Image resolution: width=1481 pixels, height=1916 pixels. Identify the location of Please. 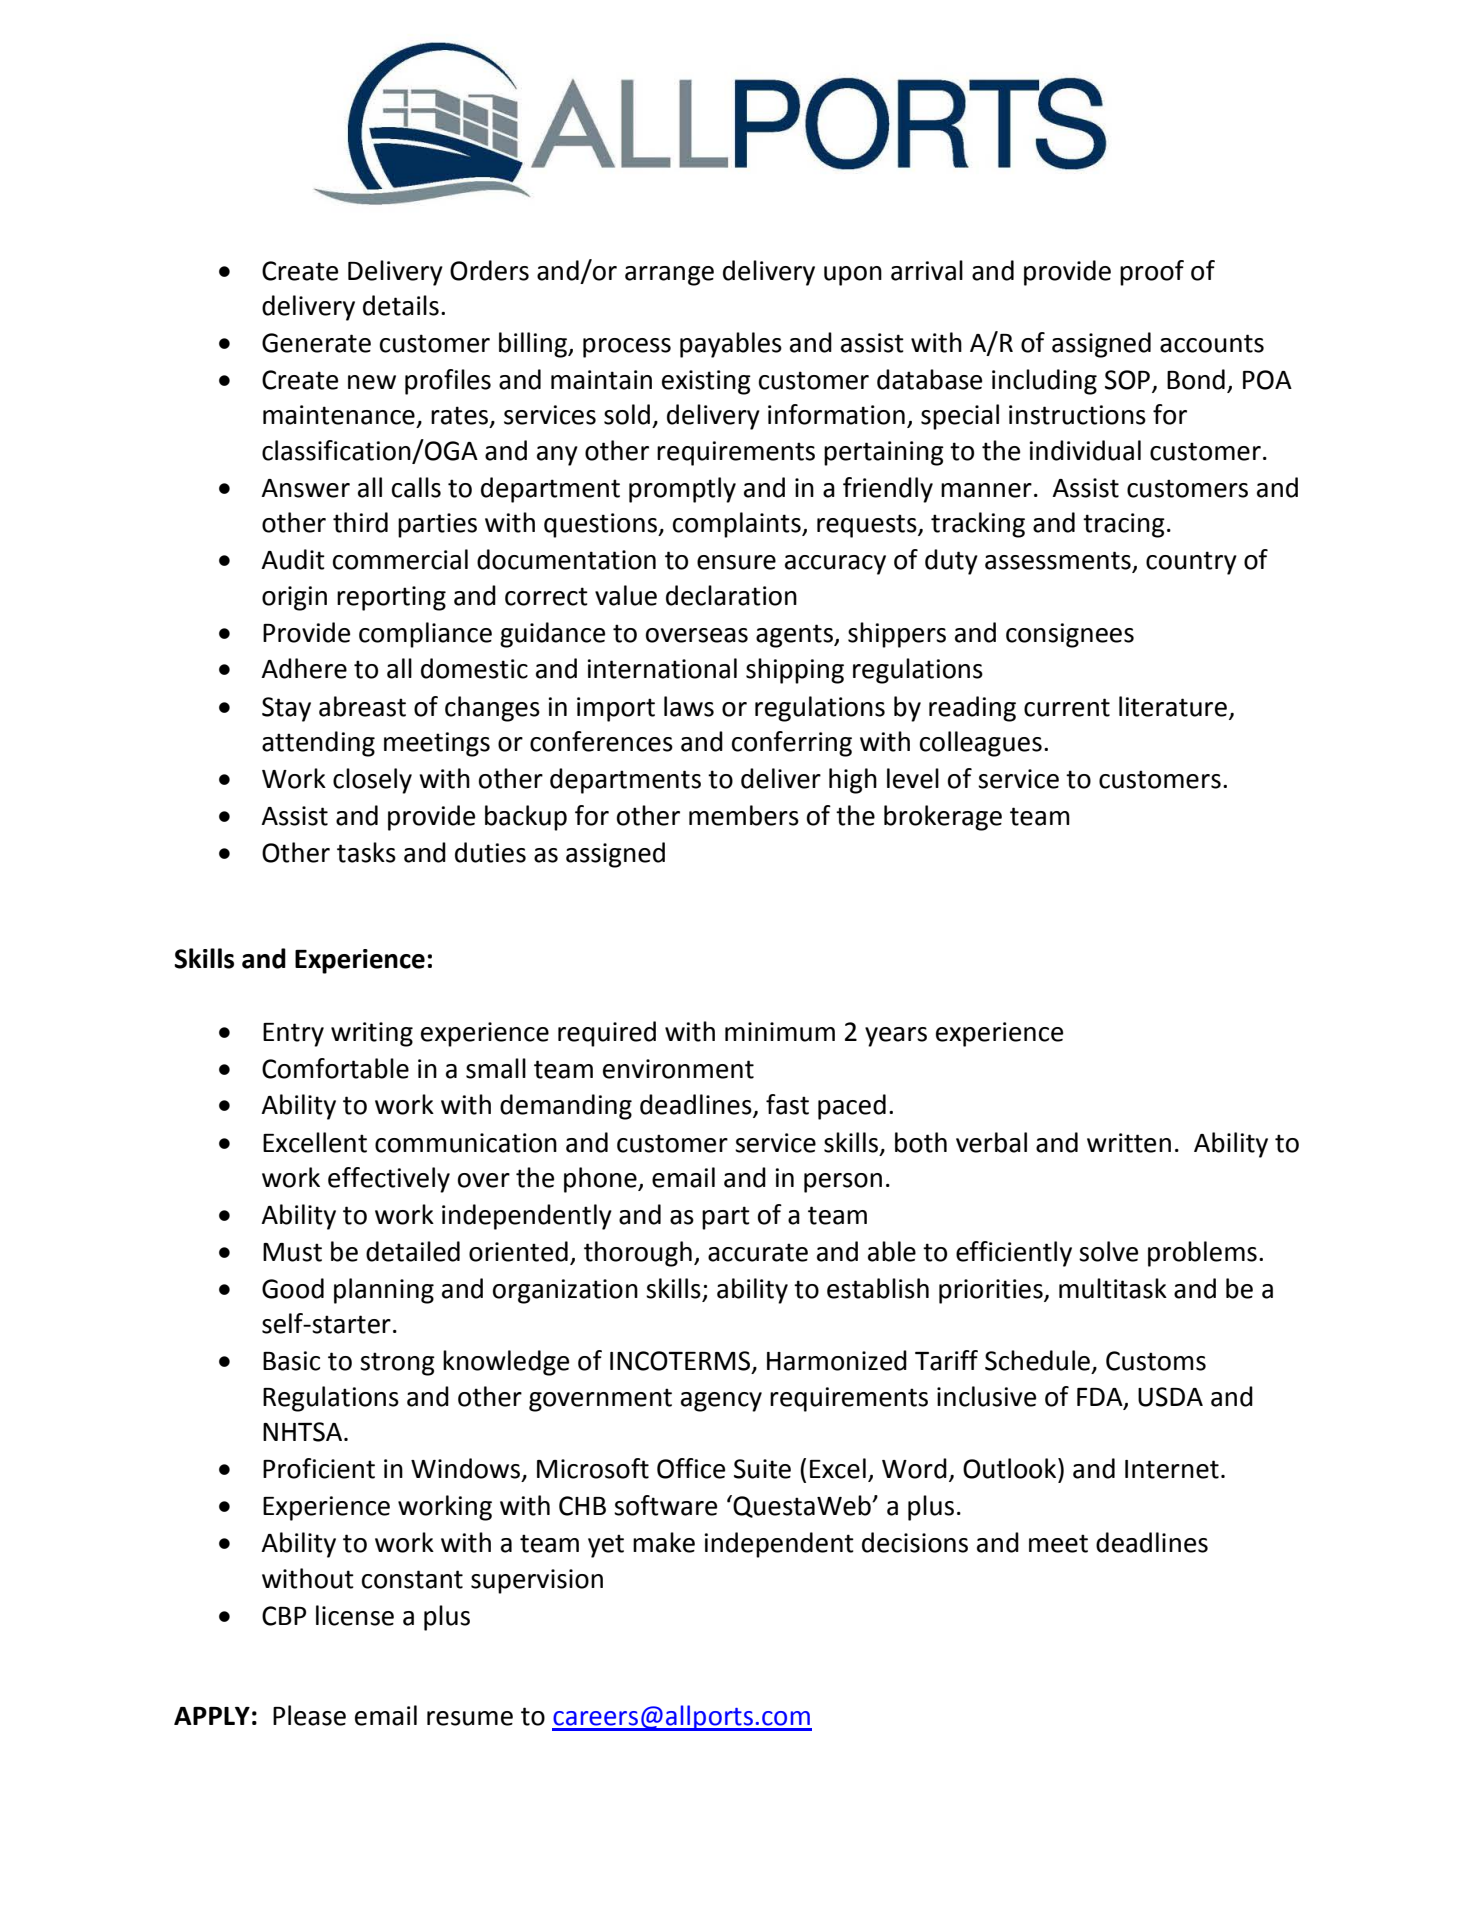
(309, 1715).
